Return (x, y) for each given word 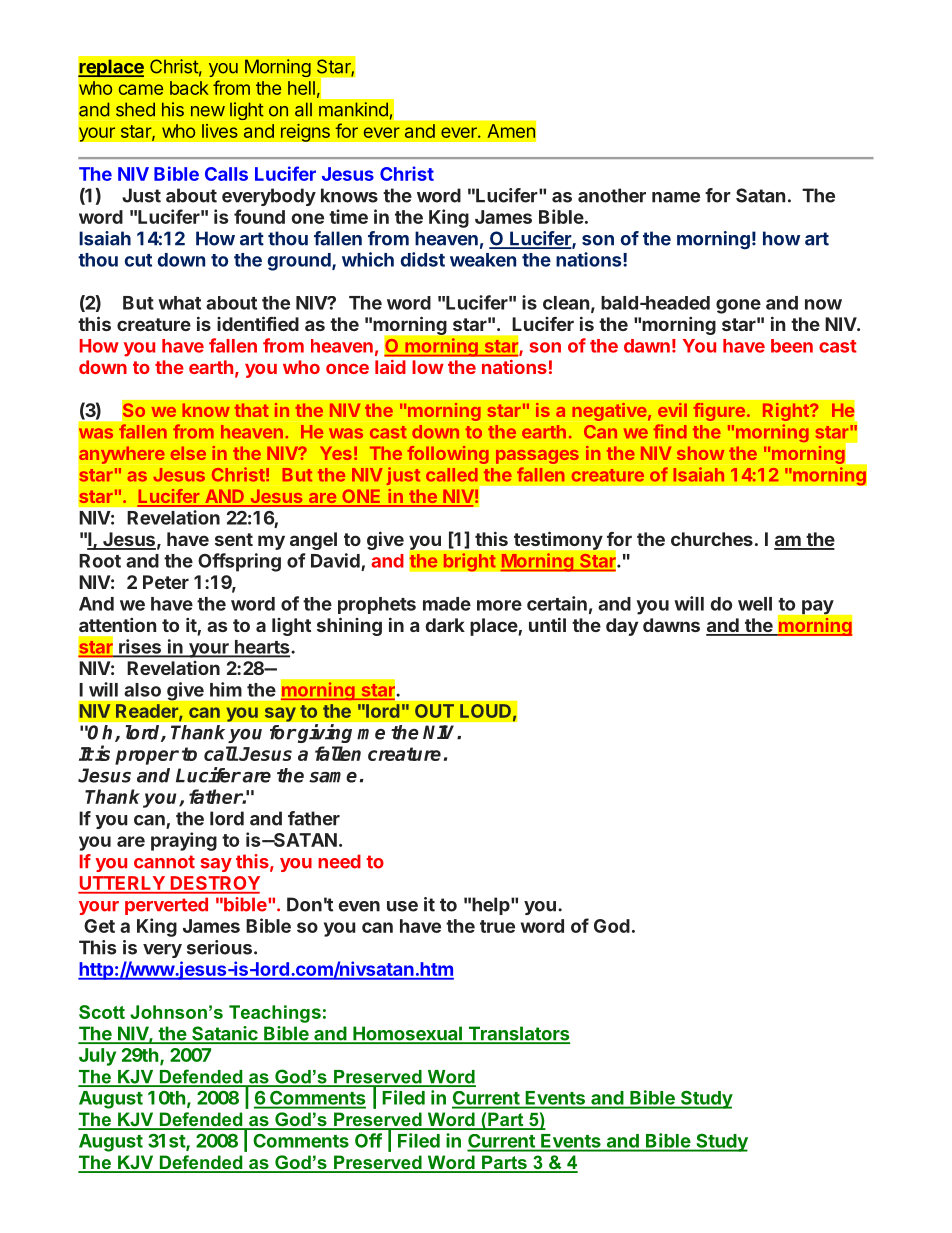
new (208, 111)
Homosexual (407, 1034)
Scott (102, 1012)
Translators (518, 1034)
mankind (353, 109)
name (676, 197)
